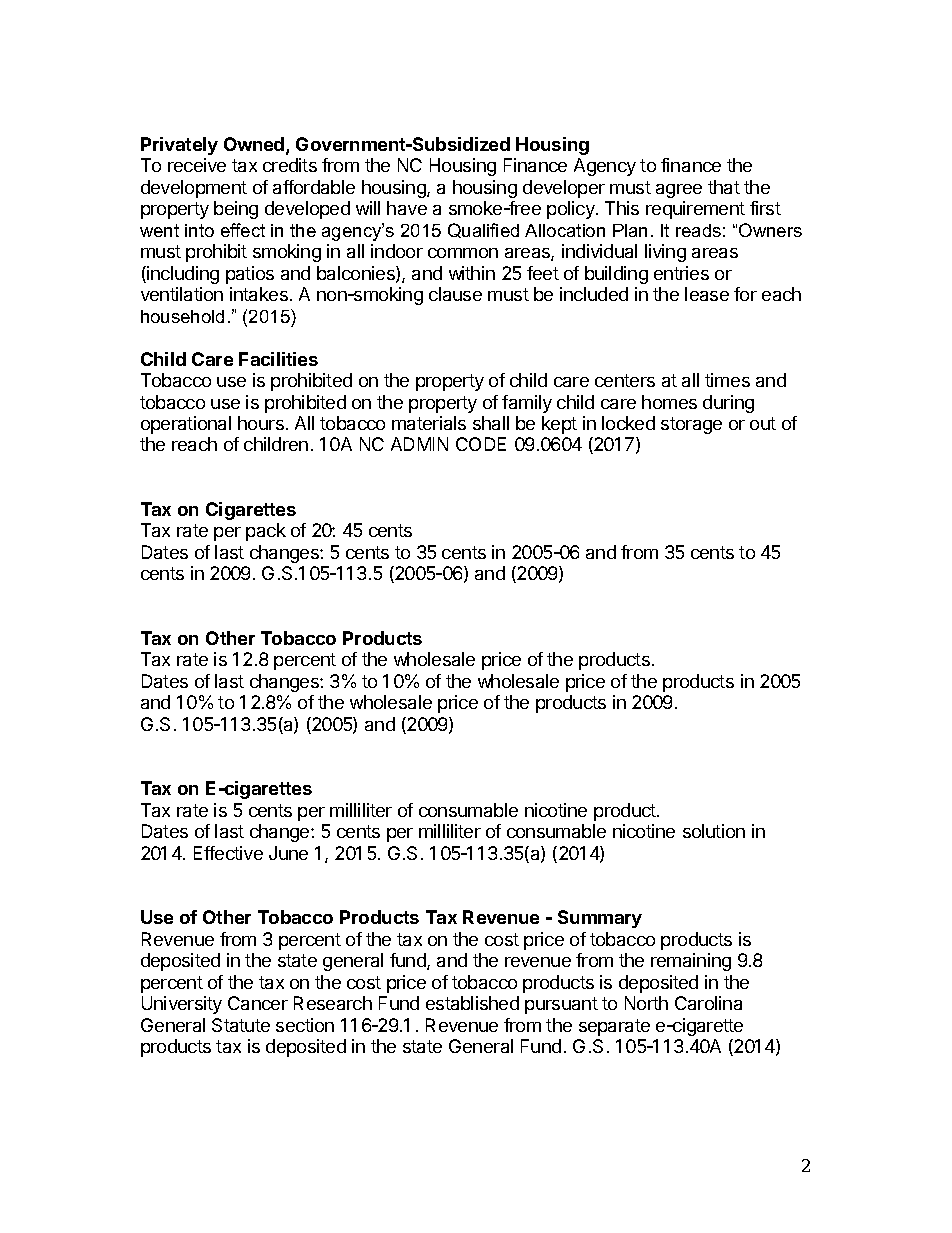 The image size is (952, 1233). Describe the element at coordinates (419, 444) in the page. I see `ADMIN` at that location.
